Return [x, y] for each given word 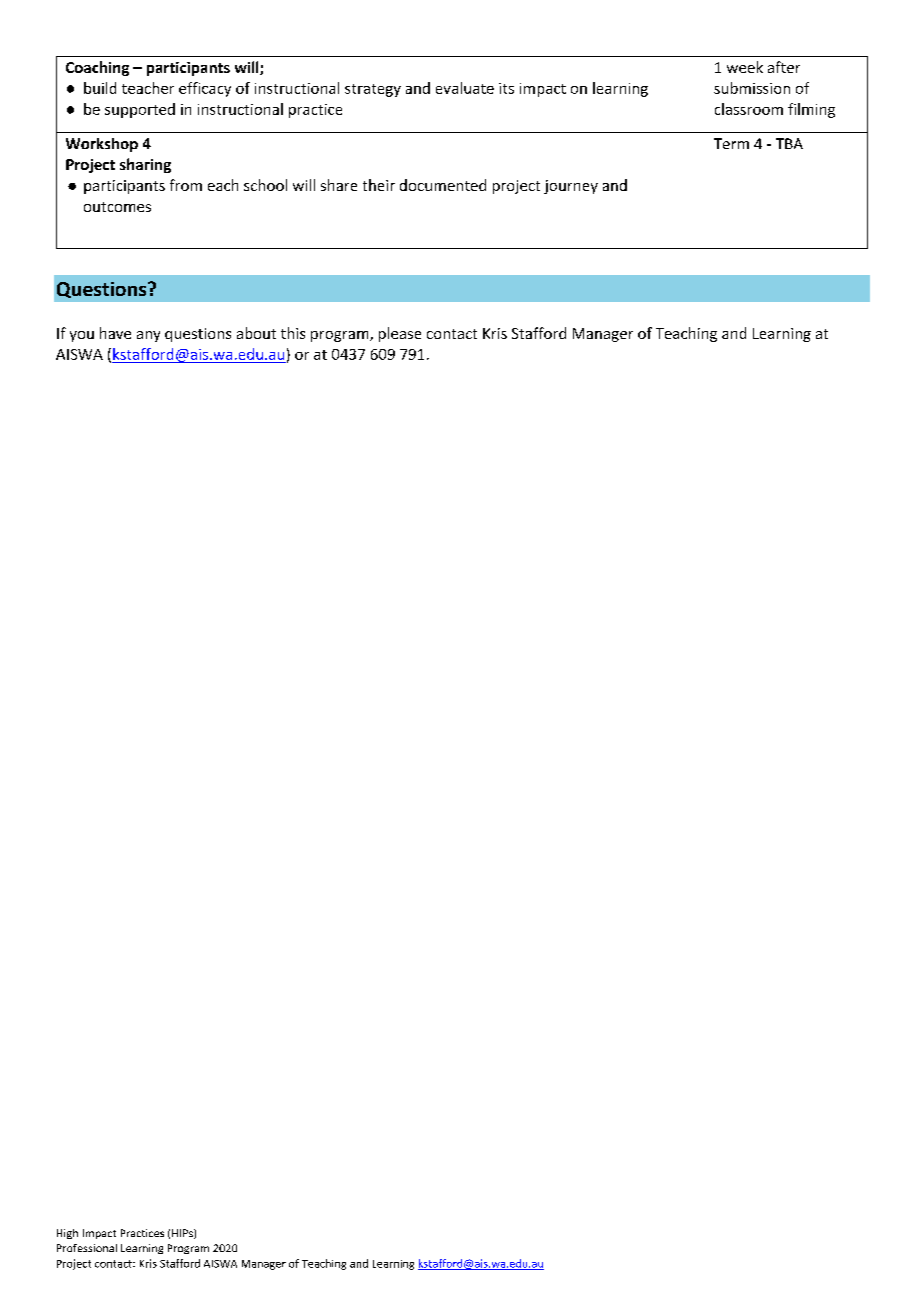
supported [140, 110]
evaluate [465, 88]
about [256, 333]
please [400, 334]
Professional [87, 1248]
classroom [749, 109]
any [148, 336]
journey [571, 187]
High [67, 1234]
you [82, 336]
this [293, 333]
